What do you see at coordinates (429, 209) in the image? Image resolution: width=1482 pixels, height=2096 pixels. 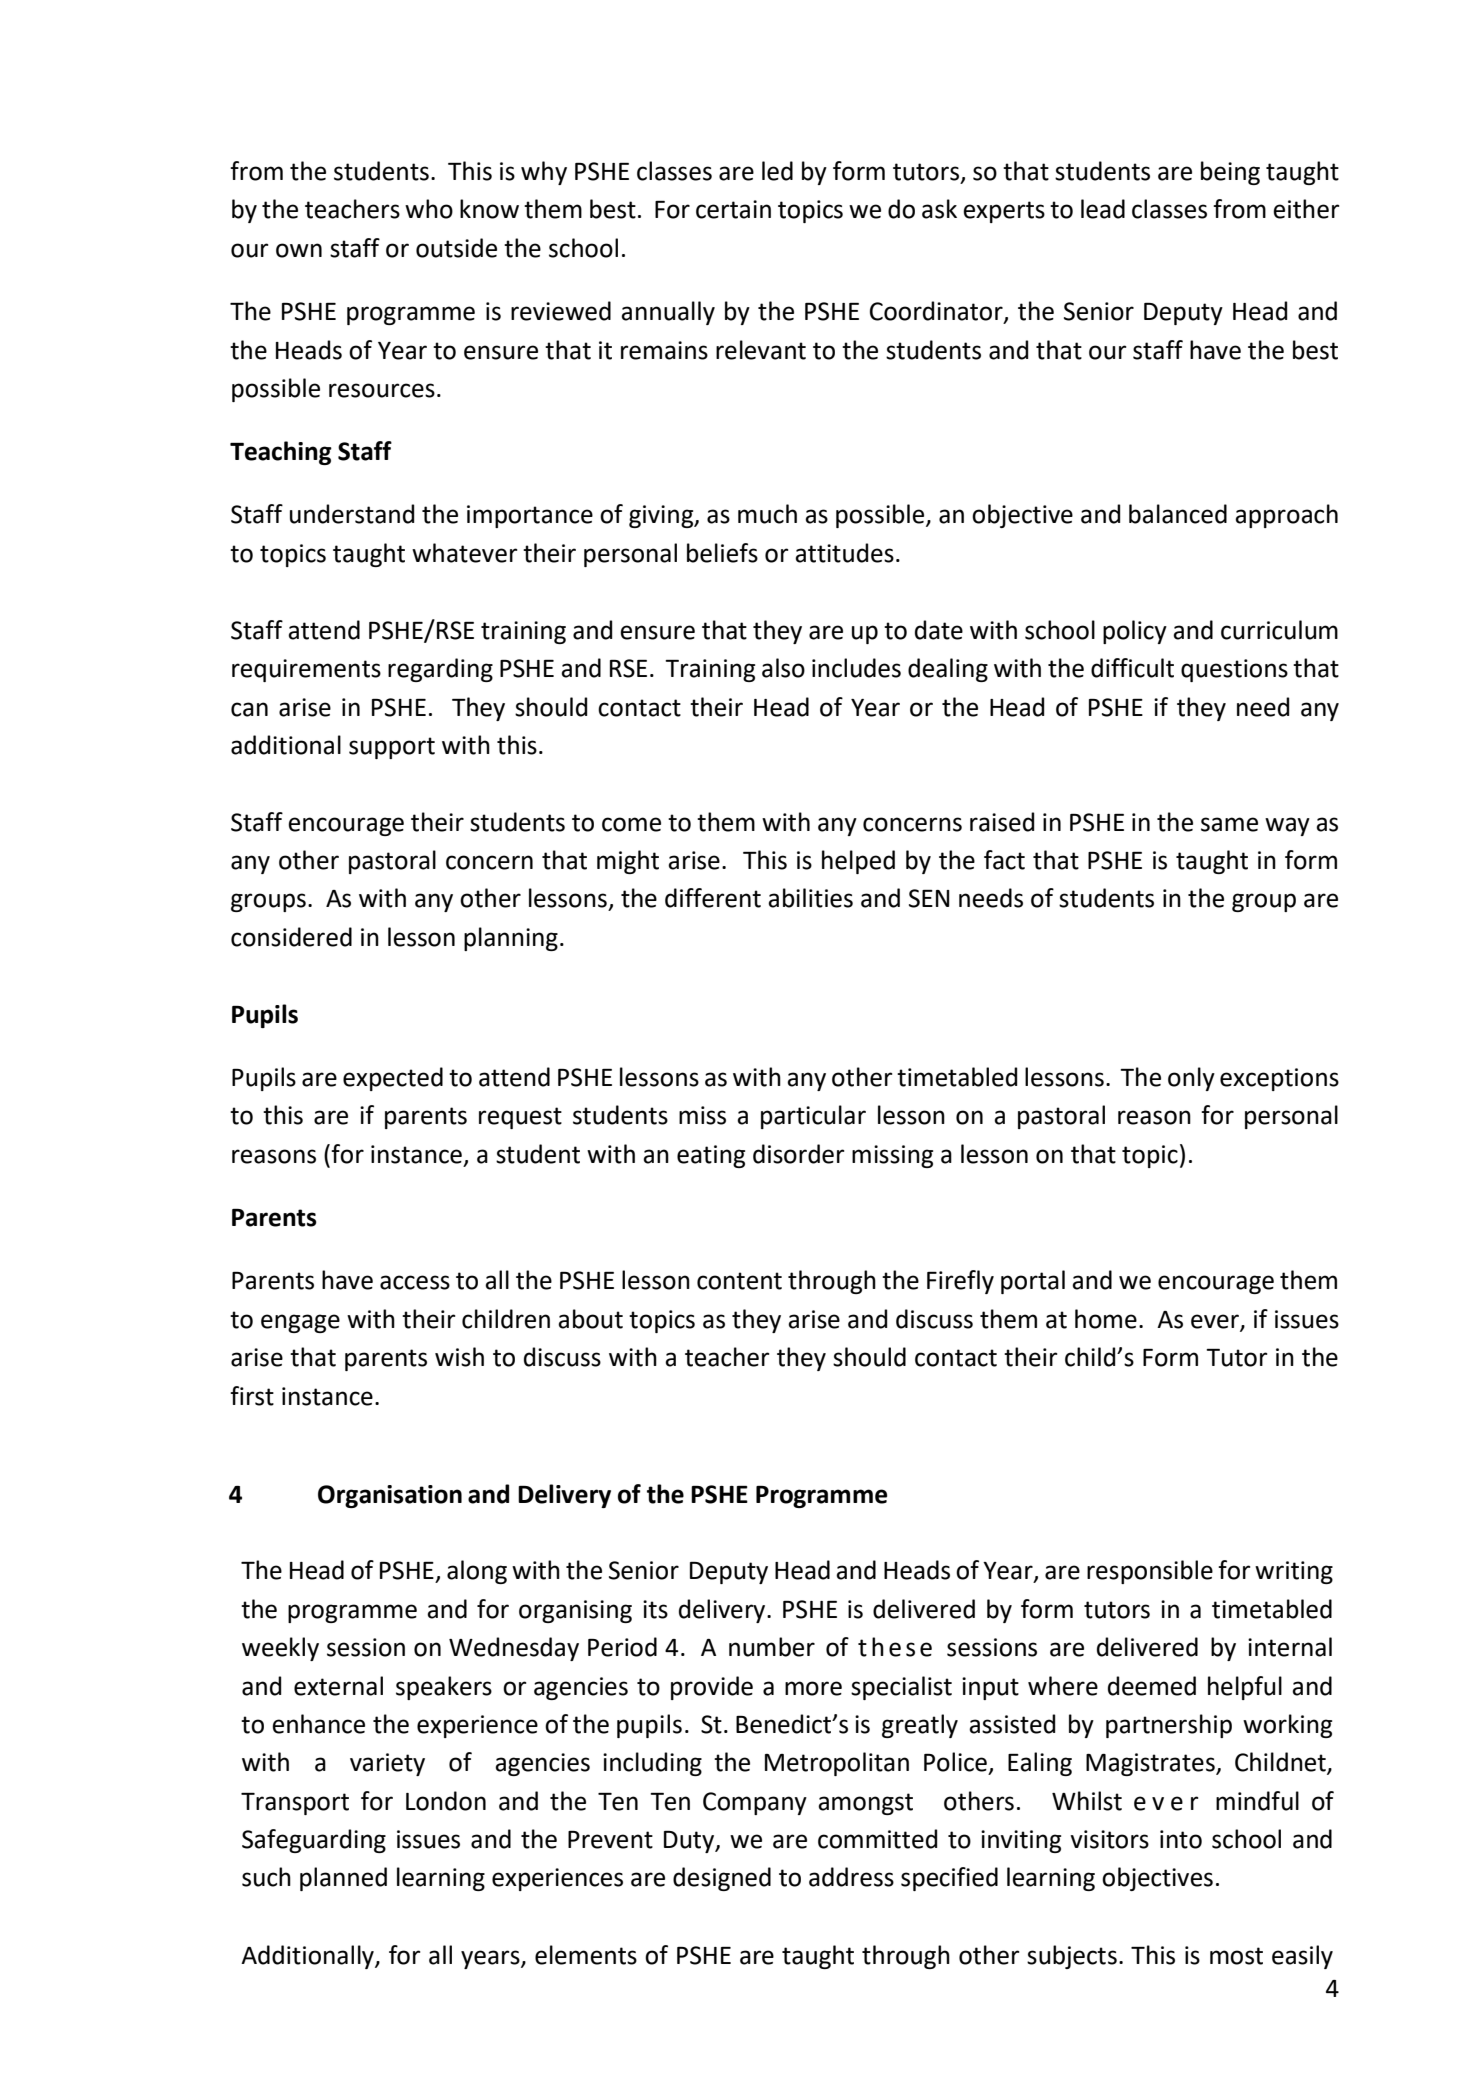 I see `who` at bounding box center [429, 209].
